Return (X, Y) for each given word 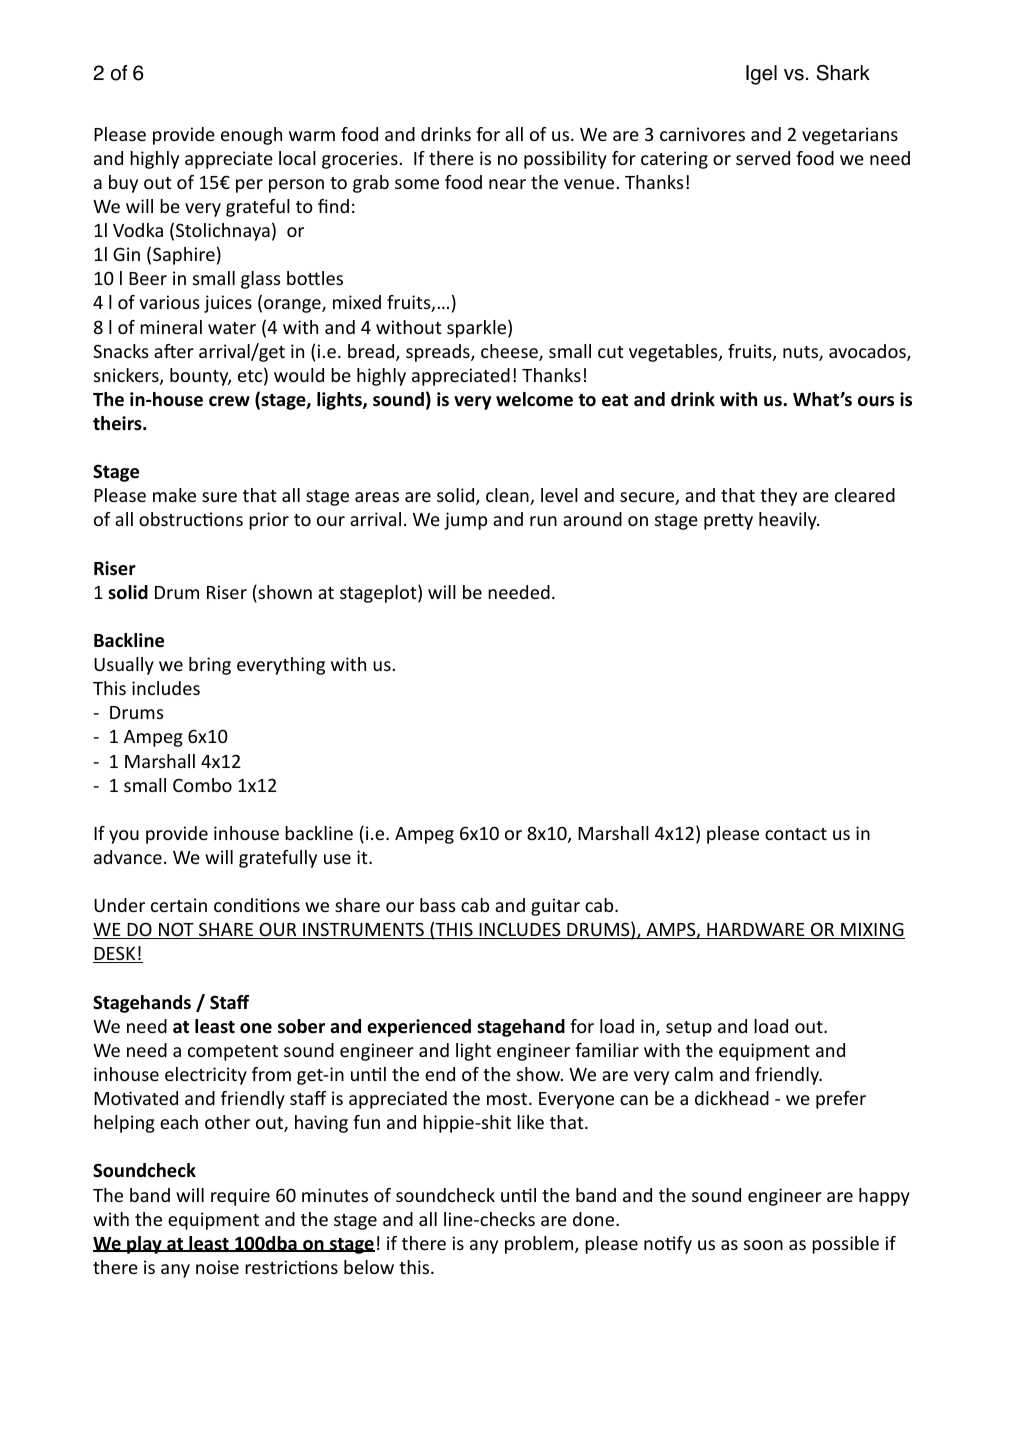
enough (251, 136)
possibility (565, 160)
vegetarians (850, 136)
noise (217, 1267)
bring (210, 666)
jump (465, 521)
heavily (789, 521)
